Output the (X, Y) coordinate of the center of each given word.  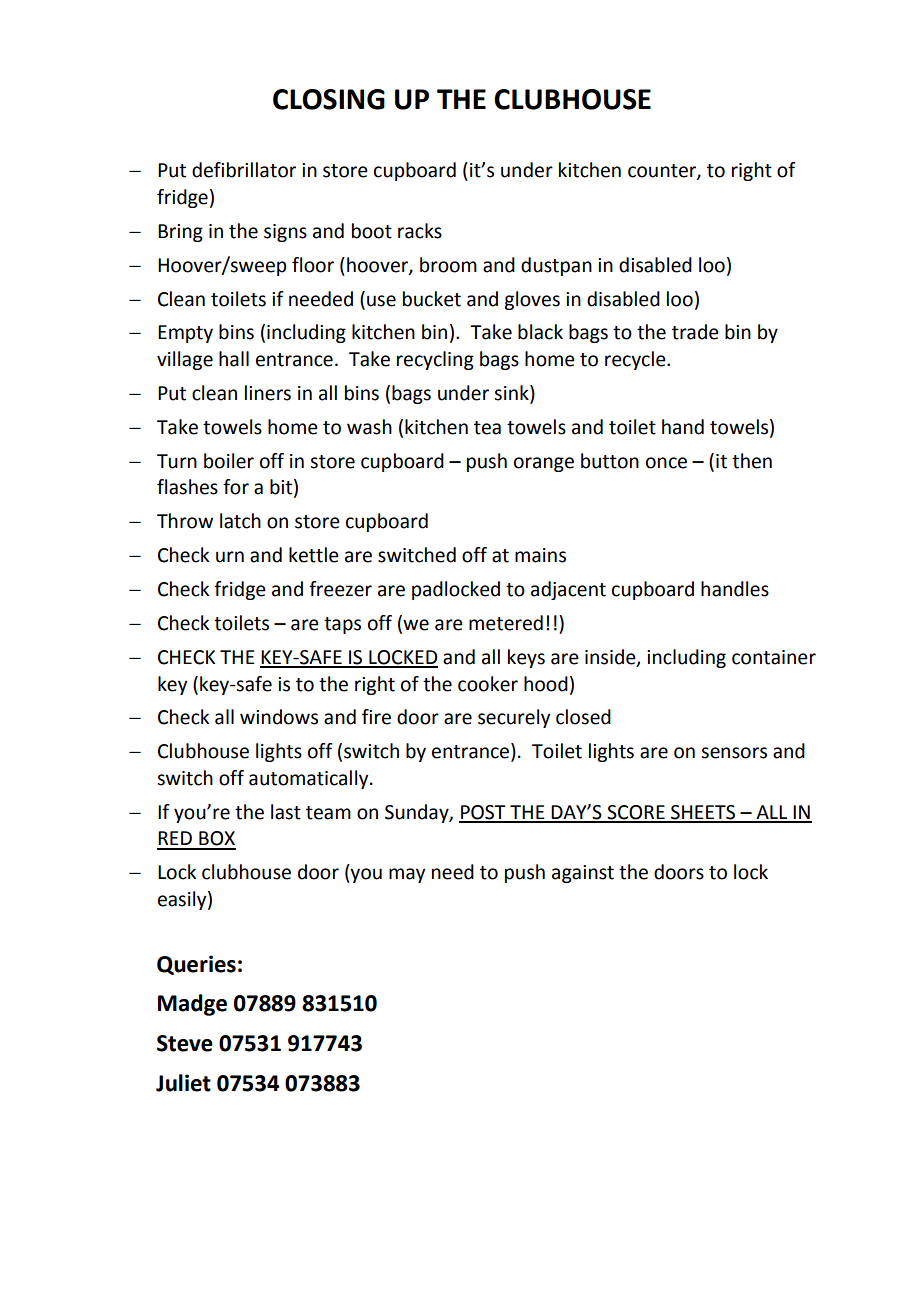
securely (514, 718)
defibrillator (244, 170)
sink (512, 394)
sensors (734, 753)
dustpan (556, 266)
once (666, 463)
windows (279, 717)
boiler (229, 461)
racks (420, 231)
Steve (185, 1043)
